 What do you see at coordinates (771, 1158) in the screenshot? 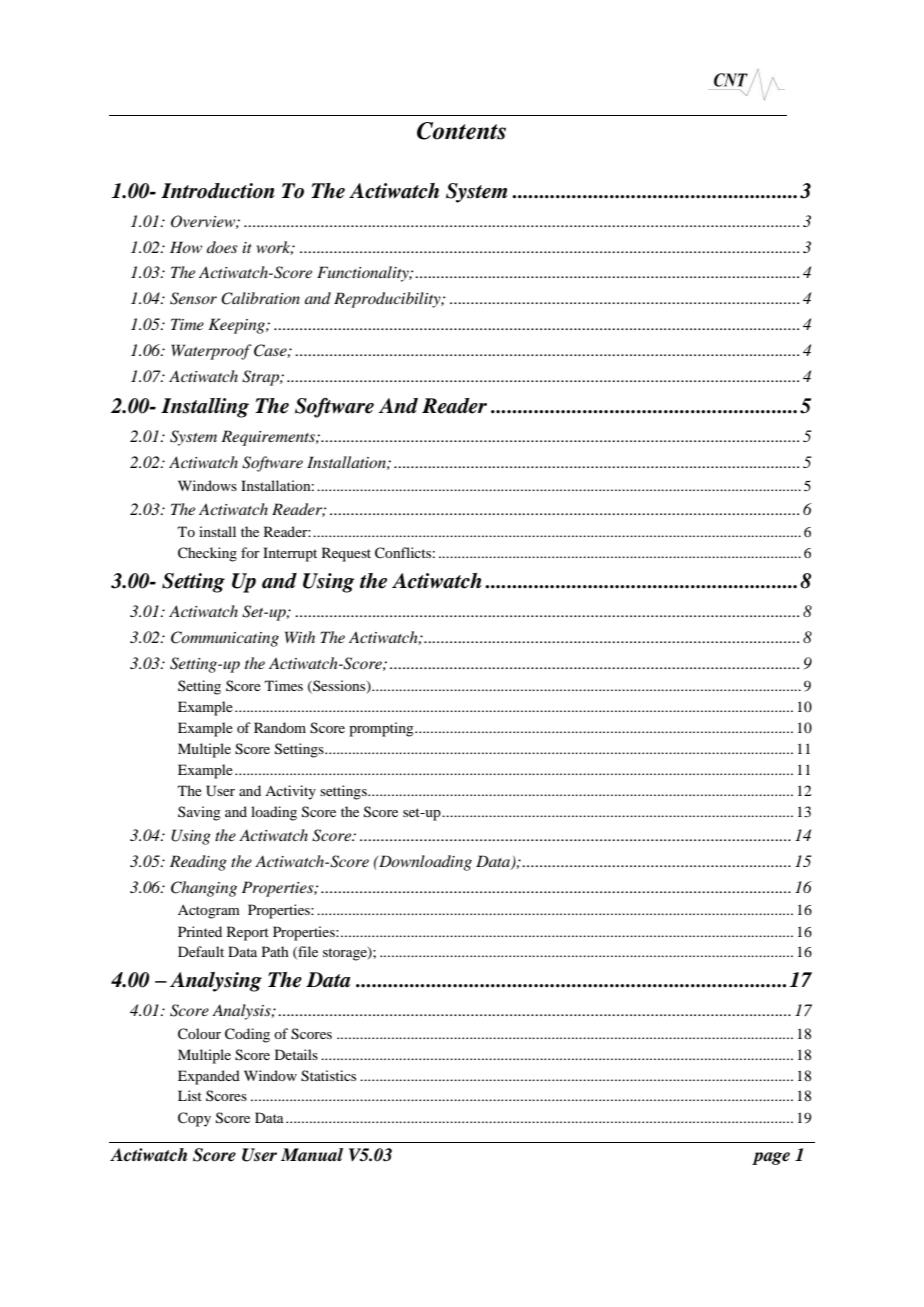
I see `page` at bounding box center [771, 1158].
